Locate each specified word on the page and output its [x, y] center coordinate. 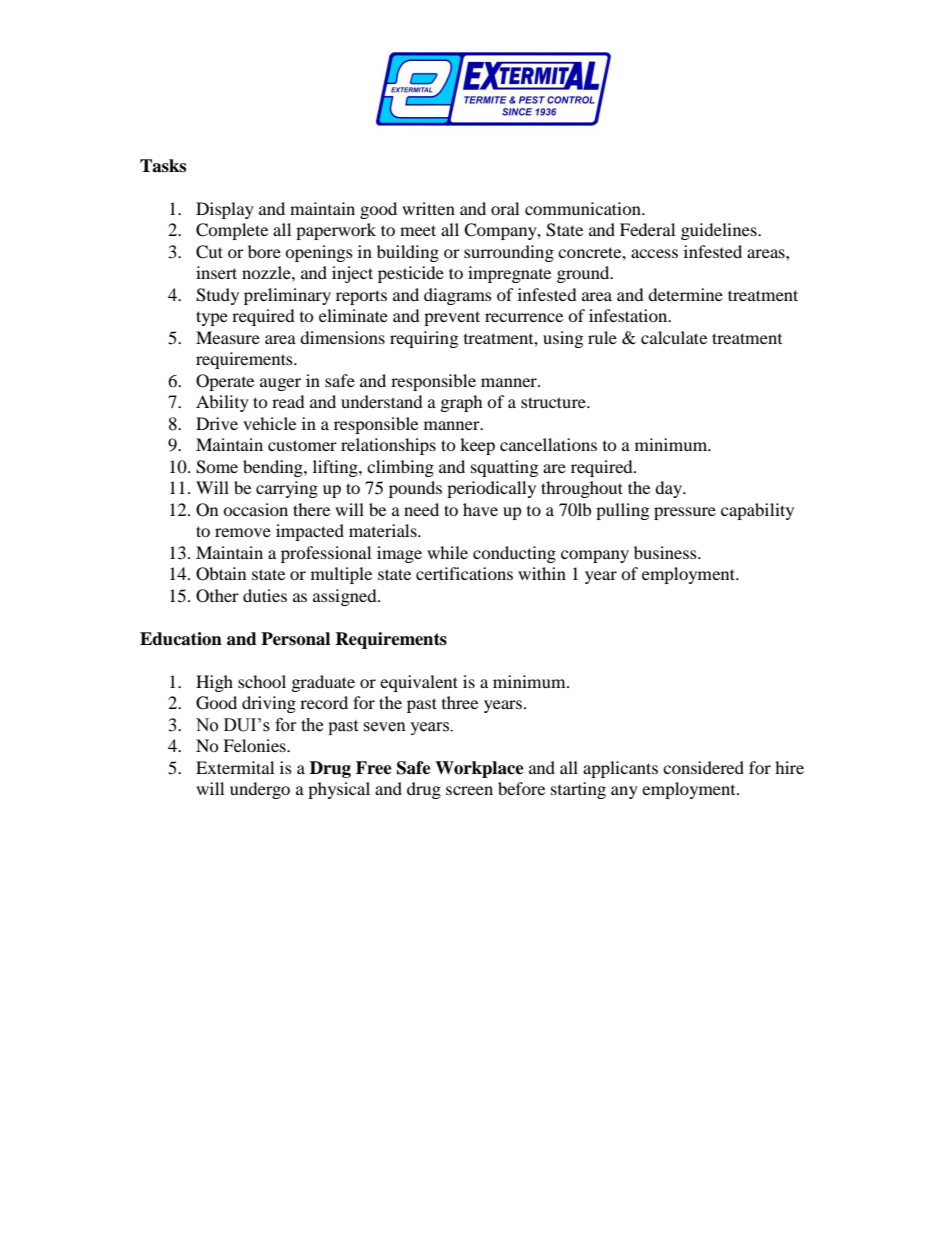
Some [217, 467]
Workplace [479, 769]
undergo [260, 790]
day [670, 489]
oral [505, 208]
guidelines [720, 231]
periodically [491, 489]
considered [703, 767]
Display [225, 210]
